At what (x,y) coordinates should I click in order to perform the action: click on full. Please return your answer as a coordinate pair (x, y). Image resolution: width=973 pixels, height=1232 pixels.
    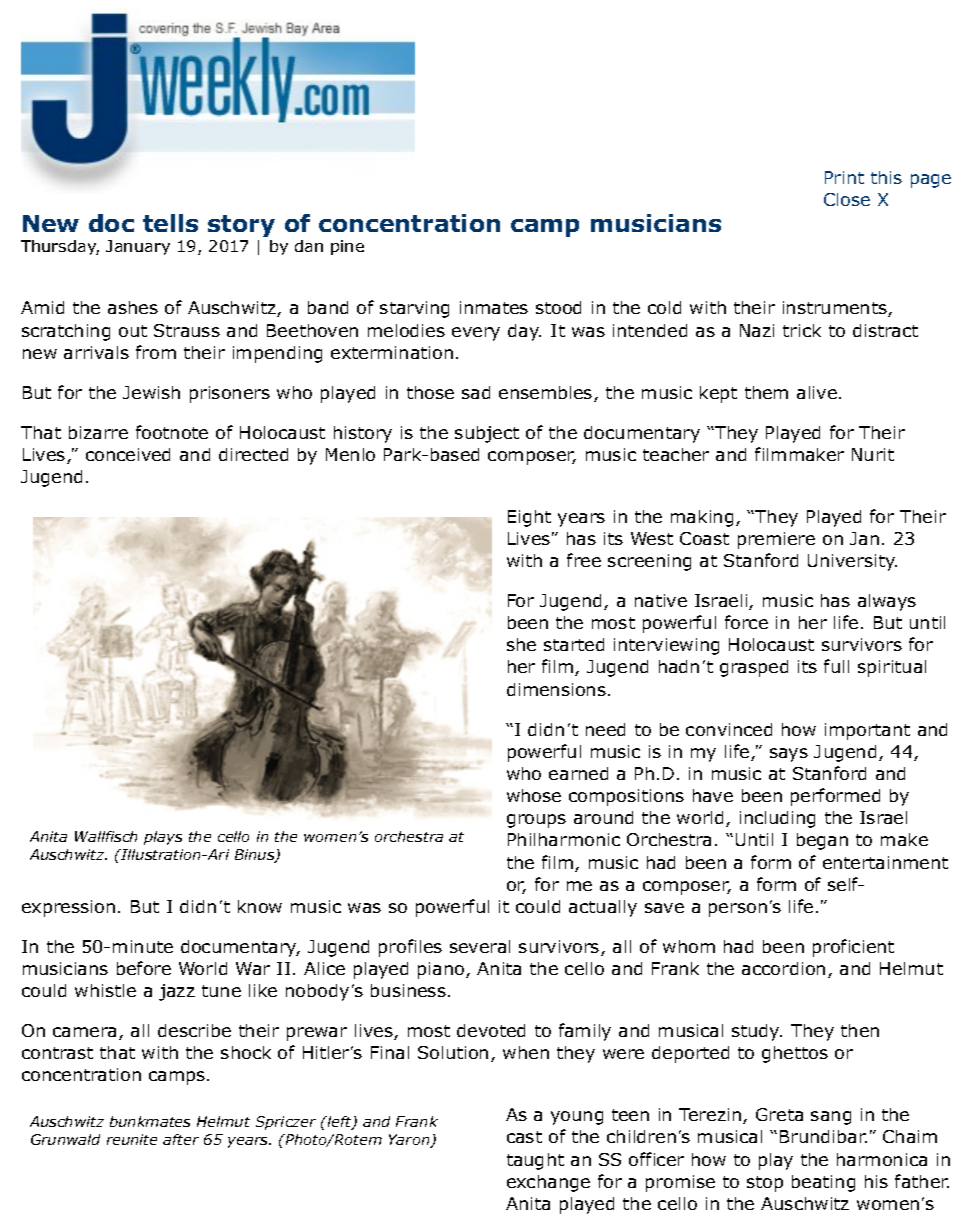
    Looking at the image, I should click on (836, 666).
